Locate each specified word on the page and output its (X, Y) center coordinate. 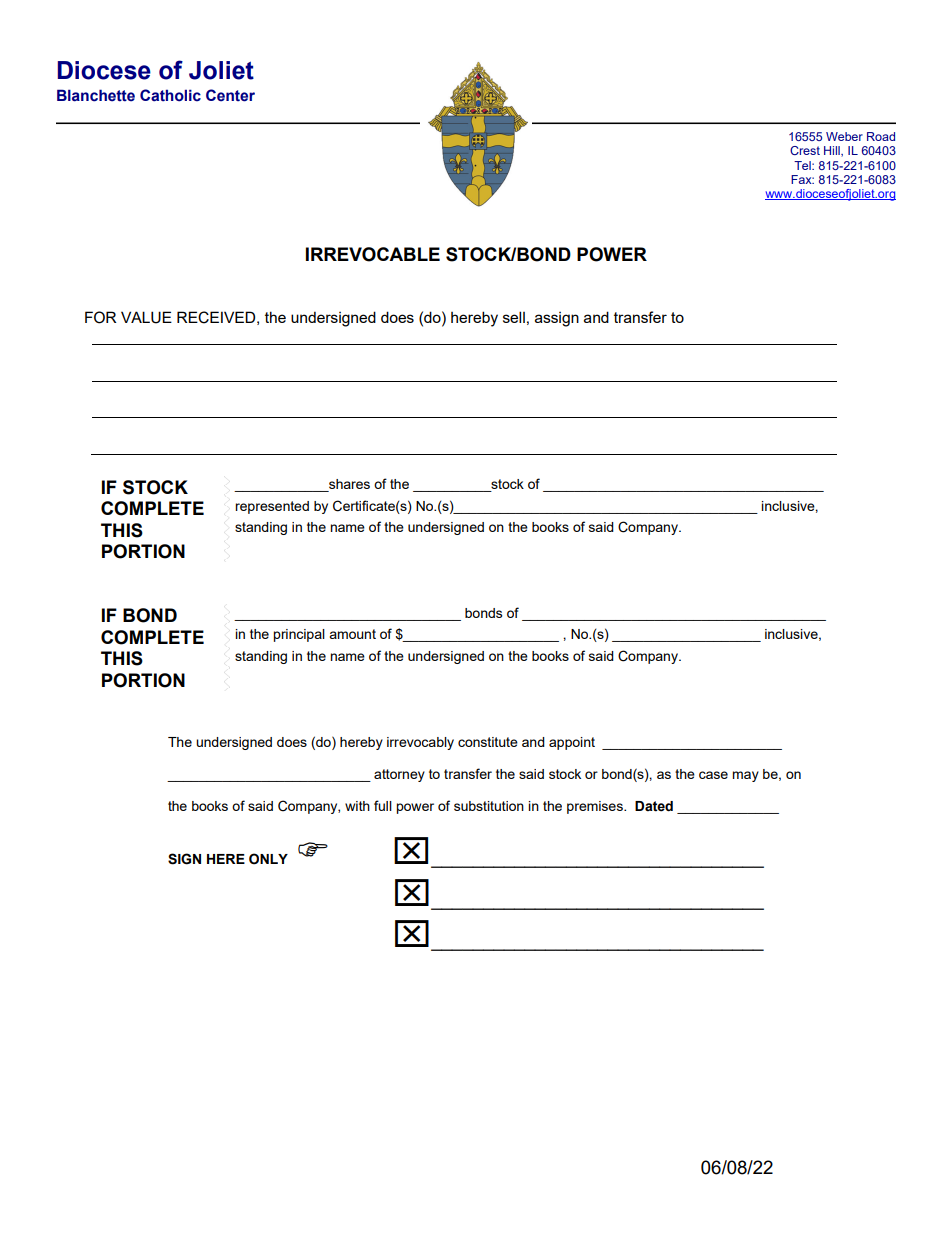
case (713, 775)
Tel (803, 165)
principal (299, 635)
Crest (805, 150)
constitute (488, 742)
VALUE (146, 317)
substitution (489, 806)
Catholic (170, 95)
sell (514, 317)
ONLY (268, 859)
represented (272, 507)
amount (352, 634)
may (745, 776)
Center (230, 95)
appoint (572, 743)
